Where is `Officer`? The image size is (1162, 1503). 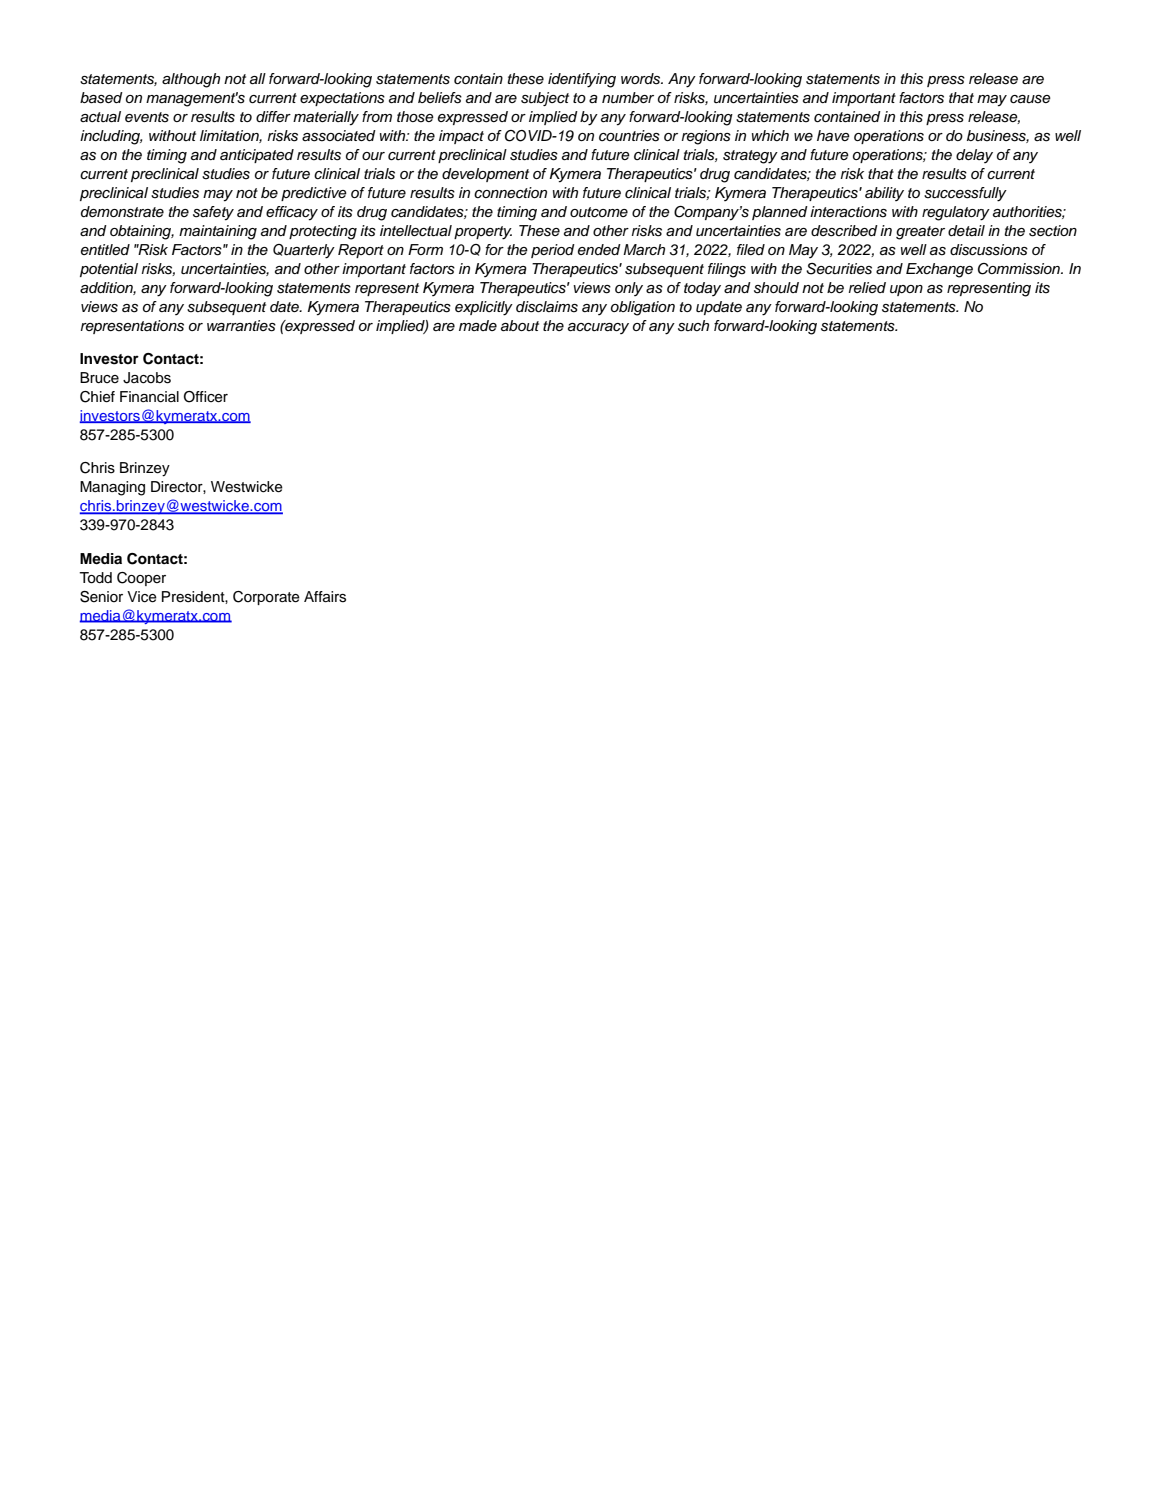 Officer is located at coordinates (206, 397).
